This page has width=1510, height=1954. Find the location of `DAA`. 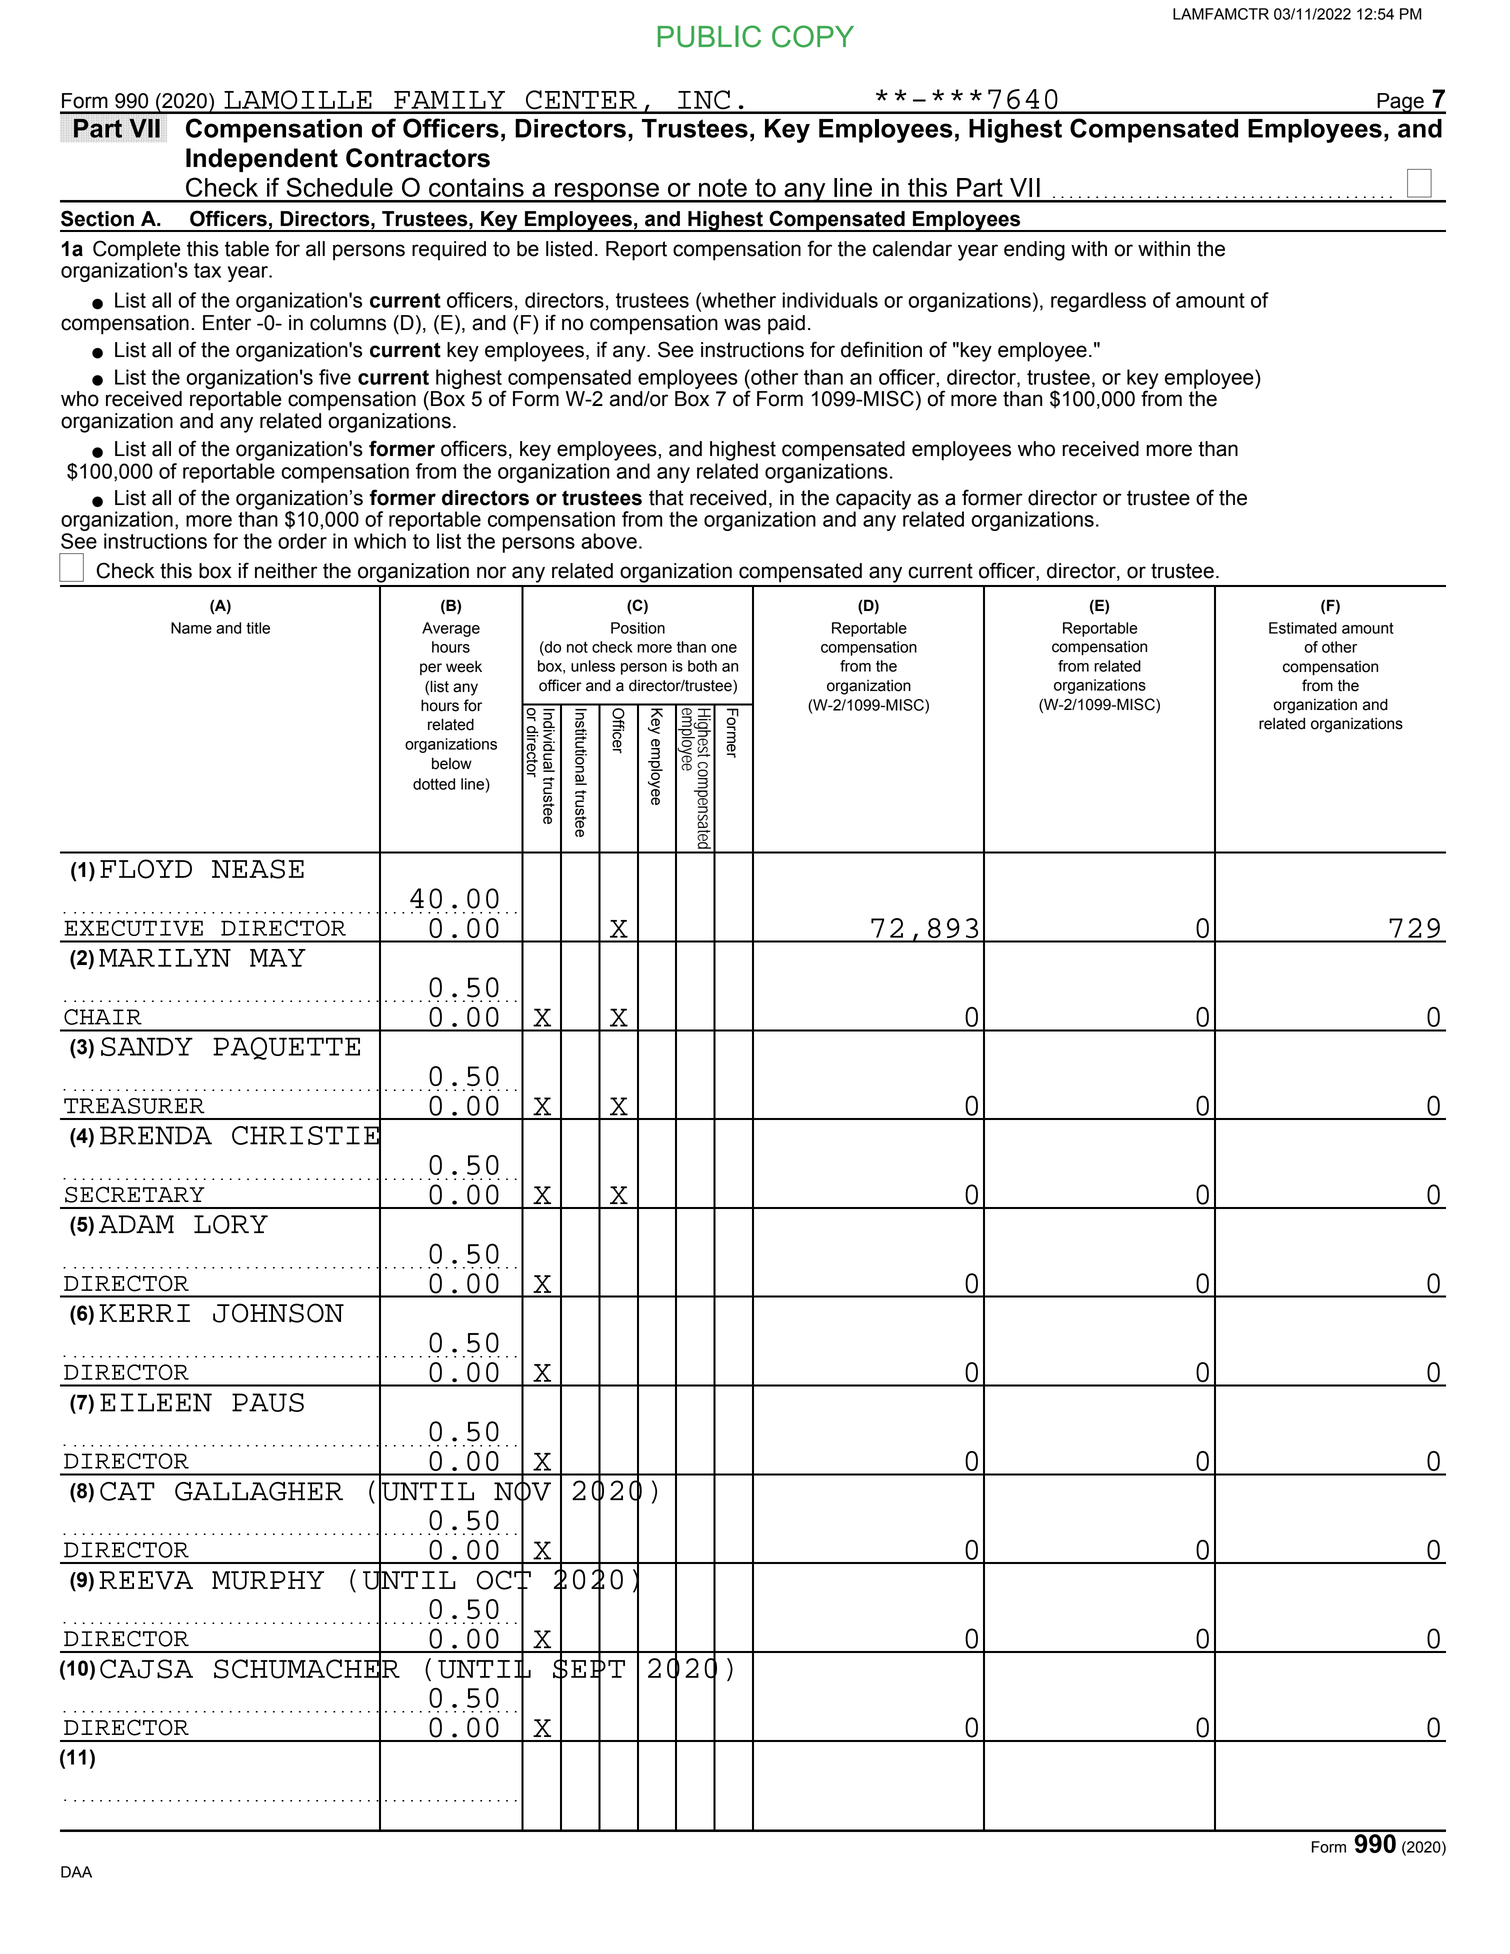

DAA is located at coordinates (76, 1872).
